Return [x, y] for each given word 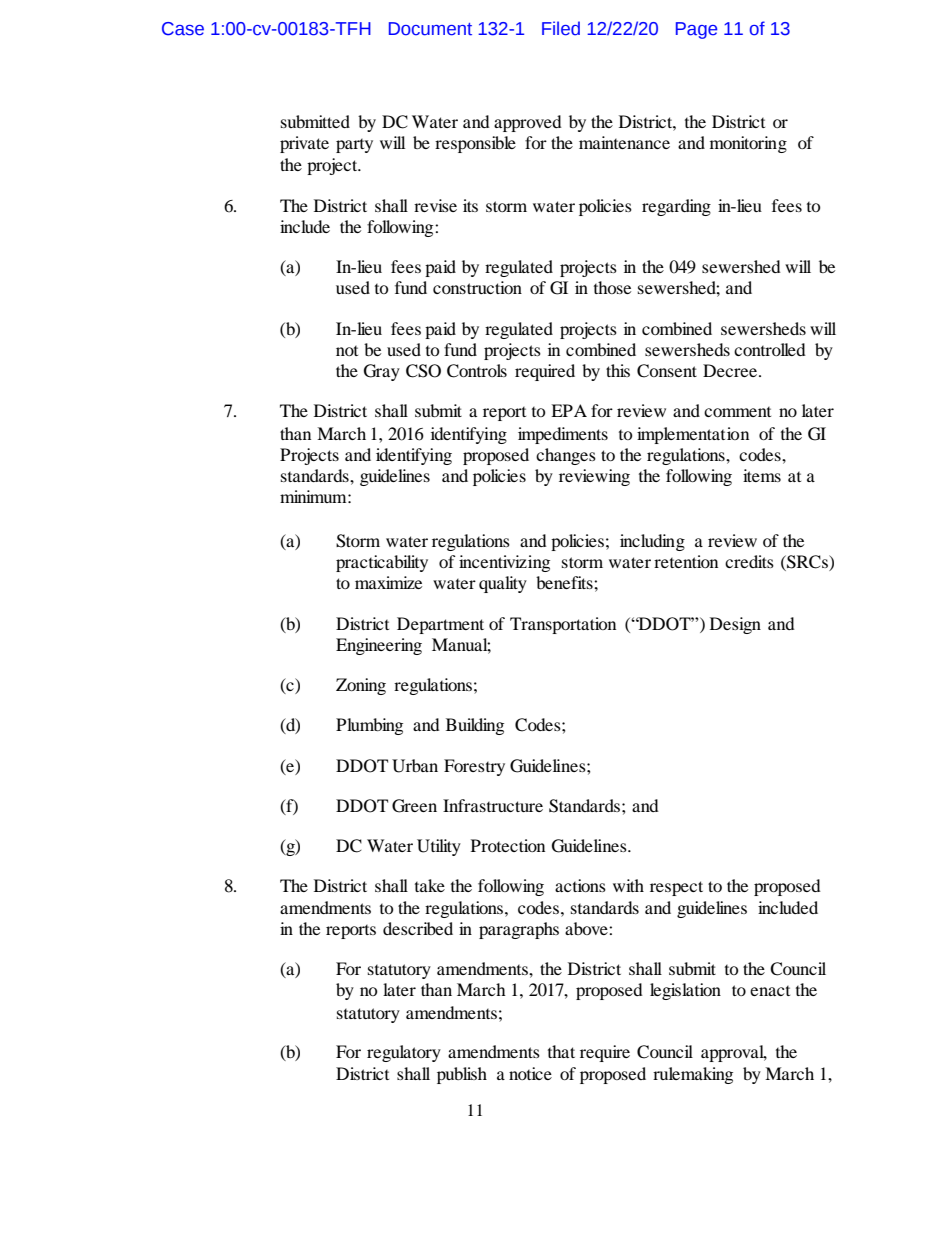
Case [183, 29]
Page [696, 30]
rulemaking [693, 1075]
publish [462, 1075]
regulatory [404, 1053]
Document [430, 29]
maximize [388, 582]
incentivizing [504, 563]
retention [686, 561]
